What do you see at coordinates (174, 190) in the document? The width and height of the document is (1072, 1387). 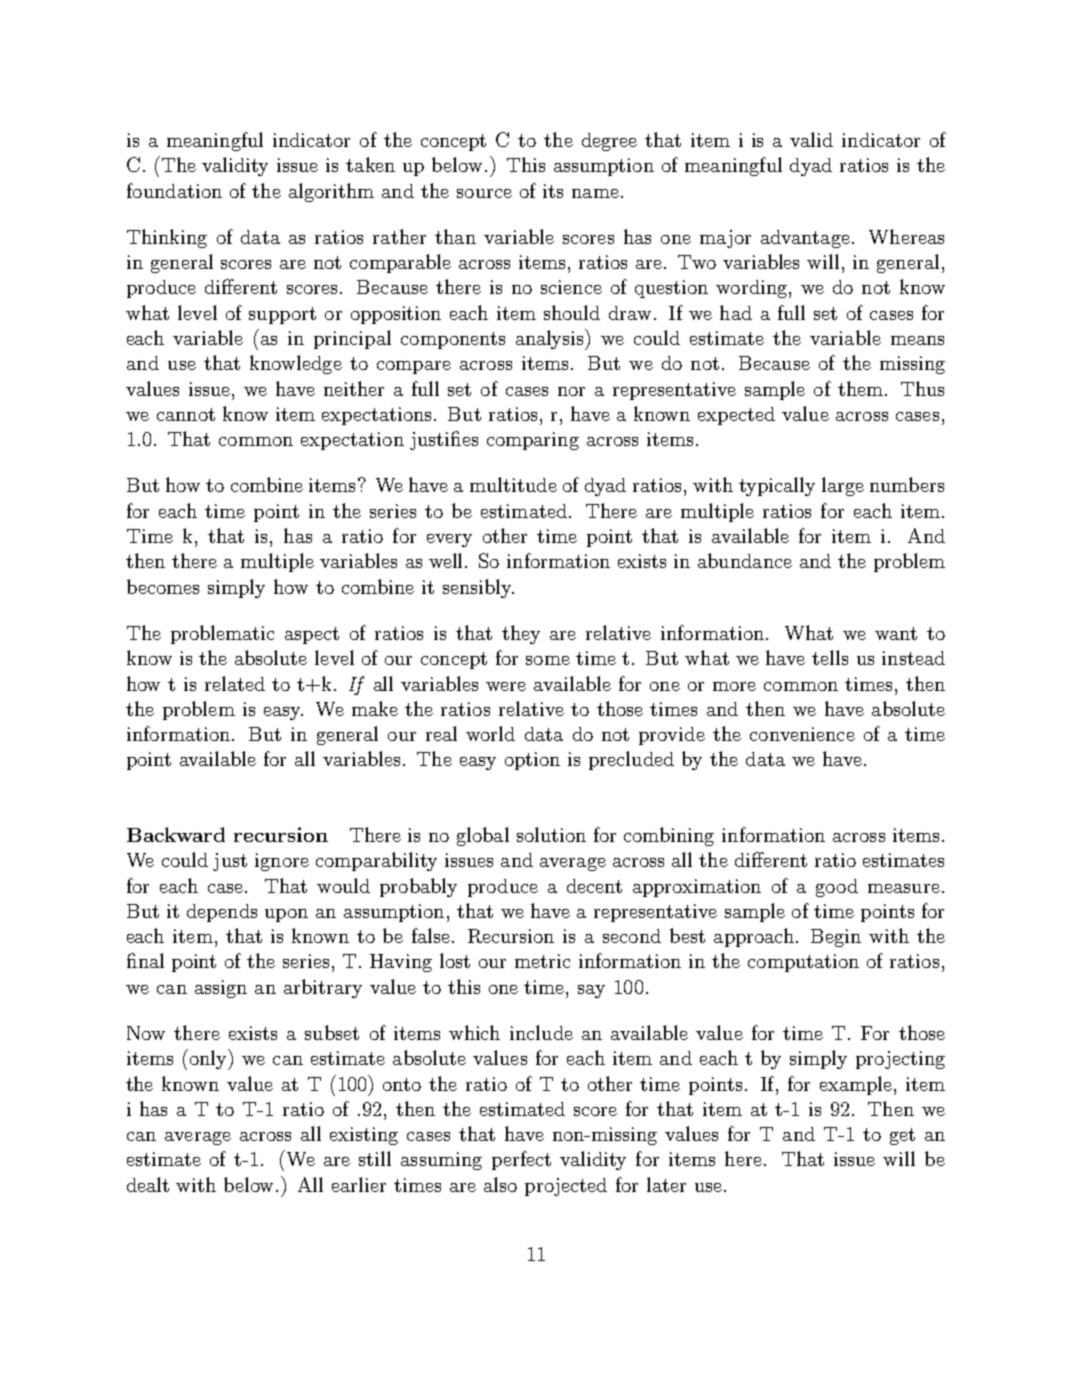 I see `foundation` at bounding box center [174, 190].
